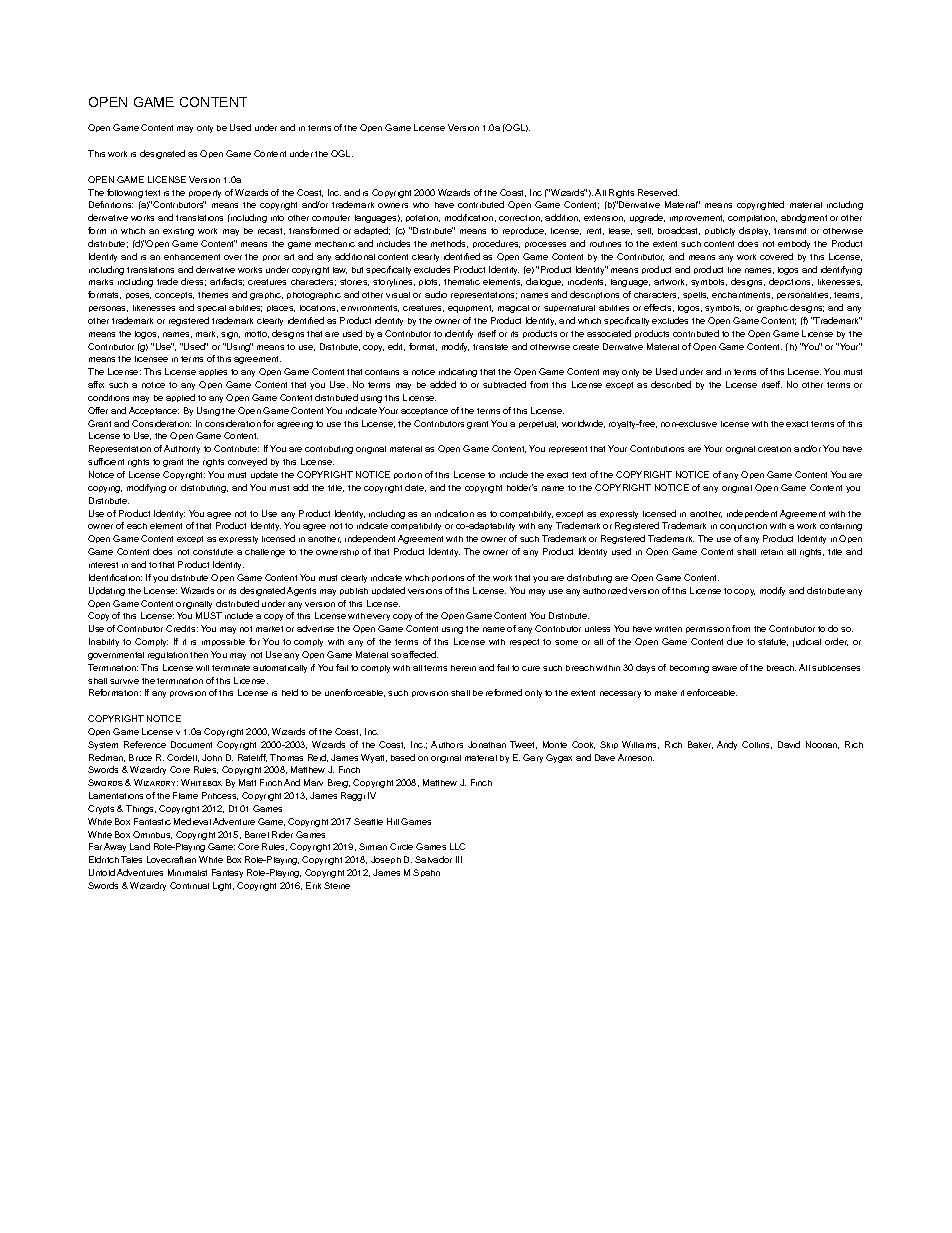 The height and width of the screenshot is (1233, 952). Describe the element at coordinates (178, 232) in the screenshot. I see `existing` at that location.
